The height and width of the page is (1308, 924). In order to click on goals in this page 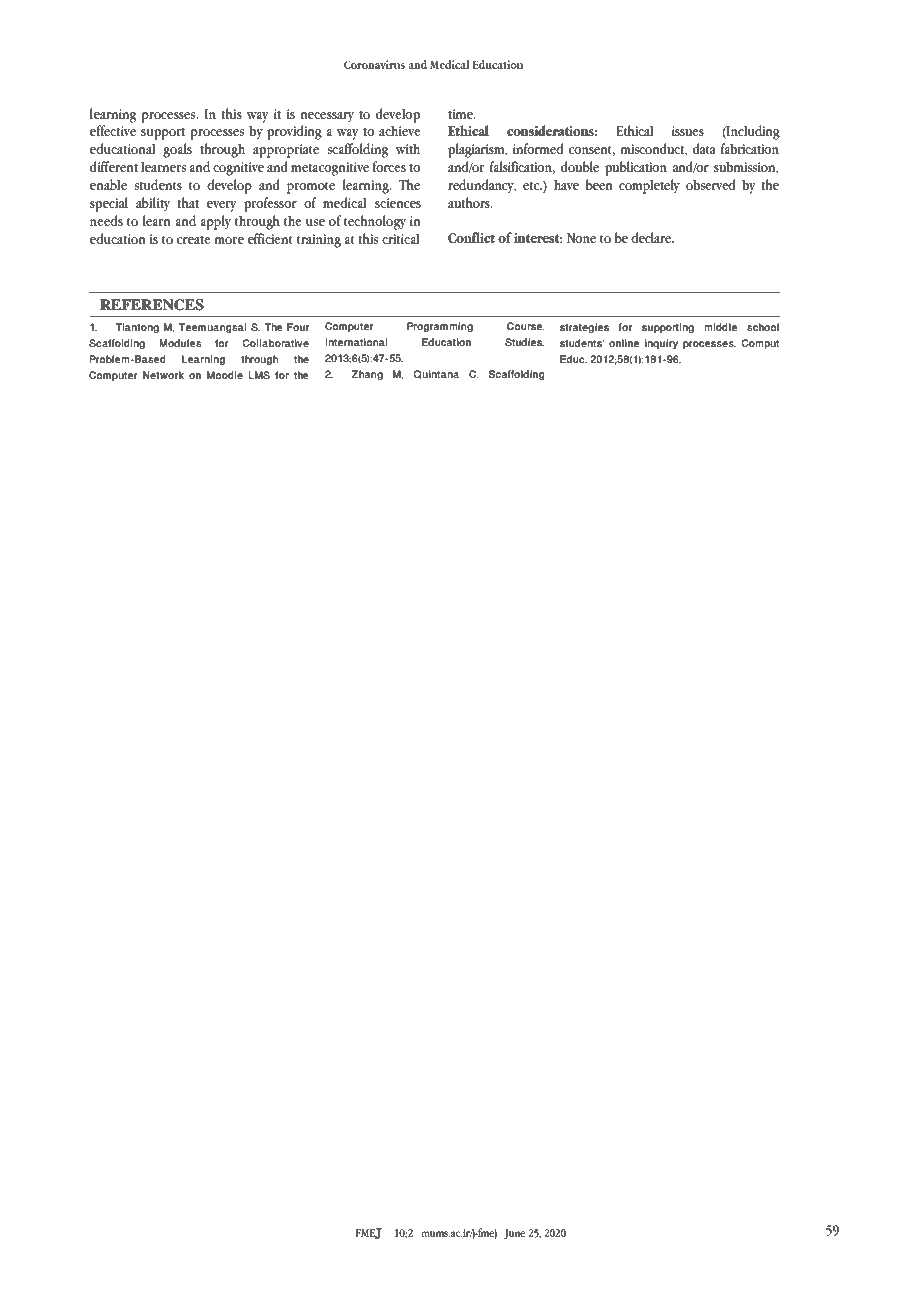, I will do `click(177, 150)`.
